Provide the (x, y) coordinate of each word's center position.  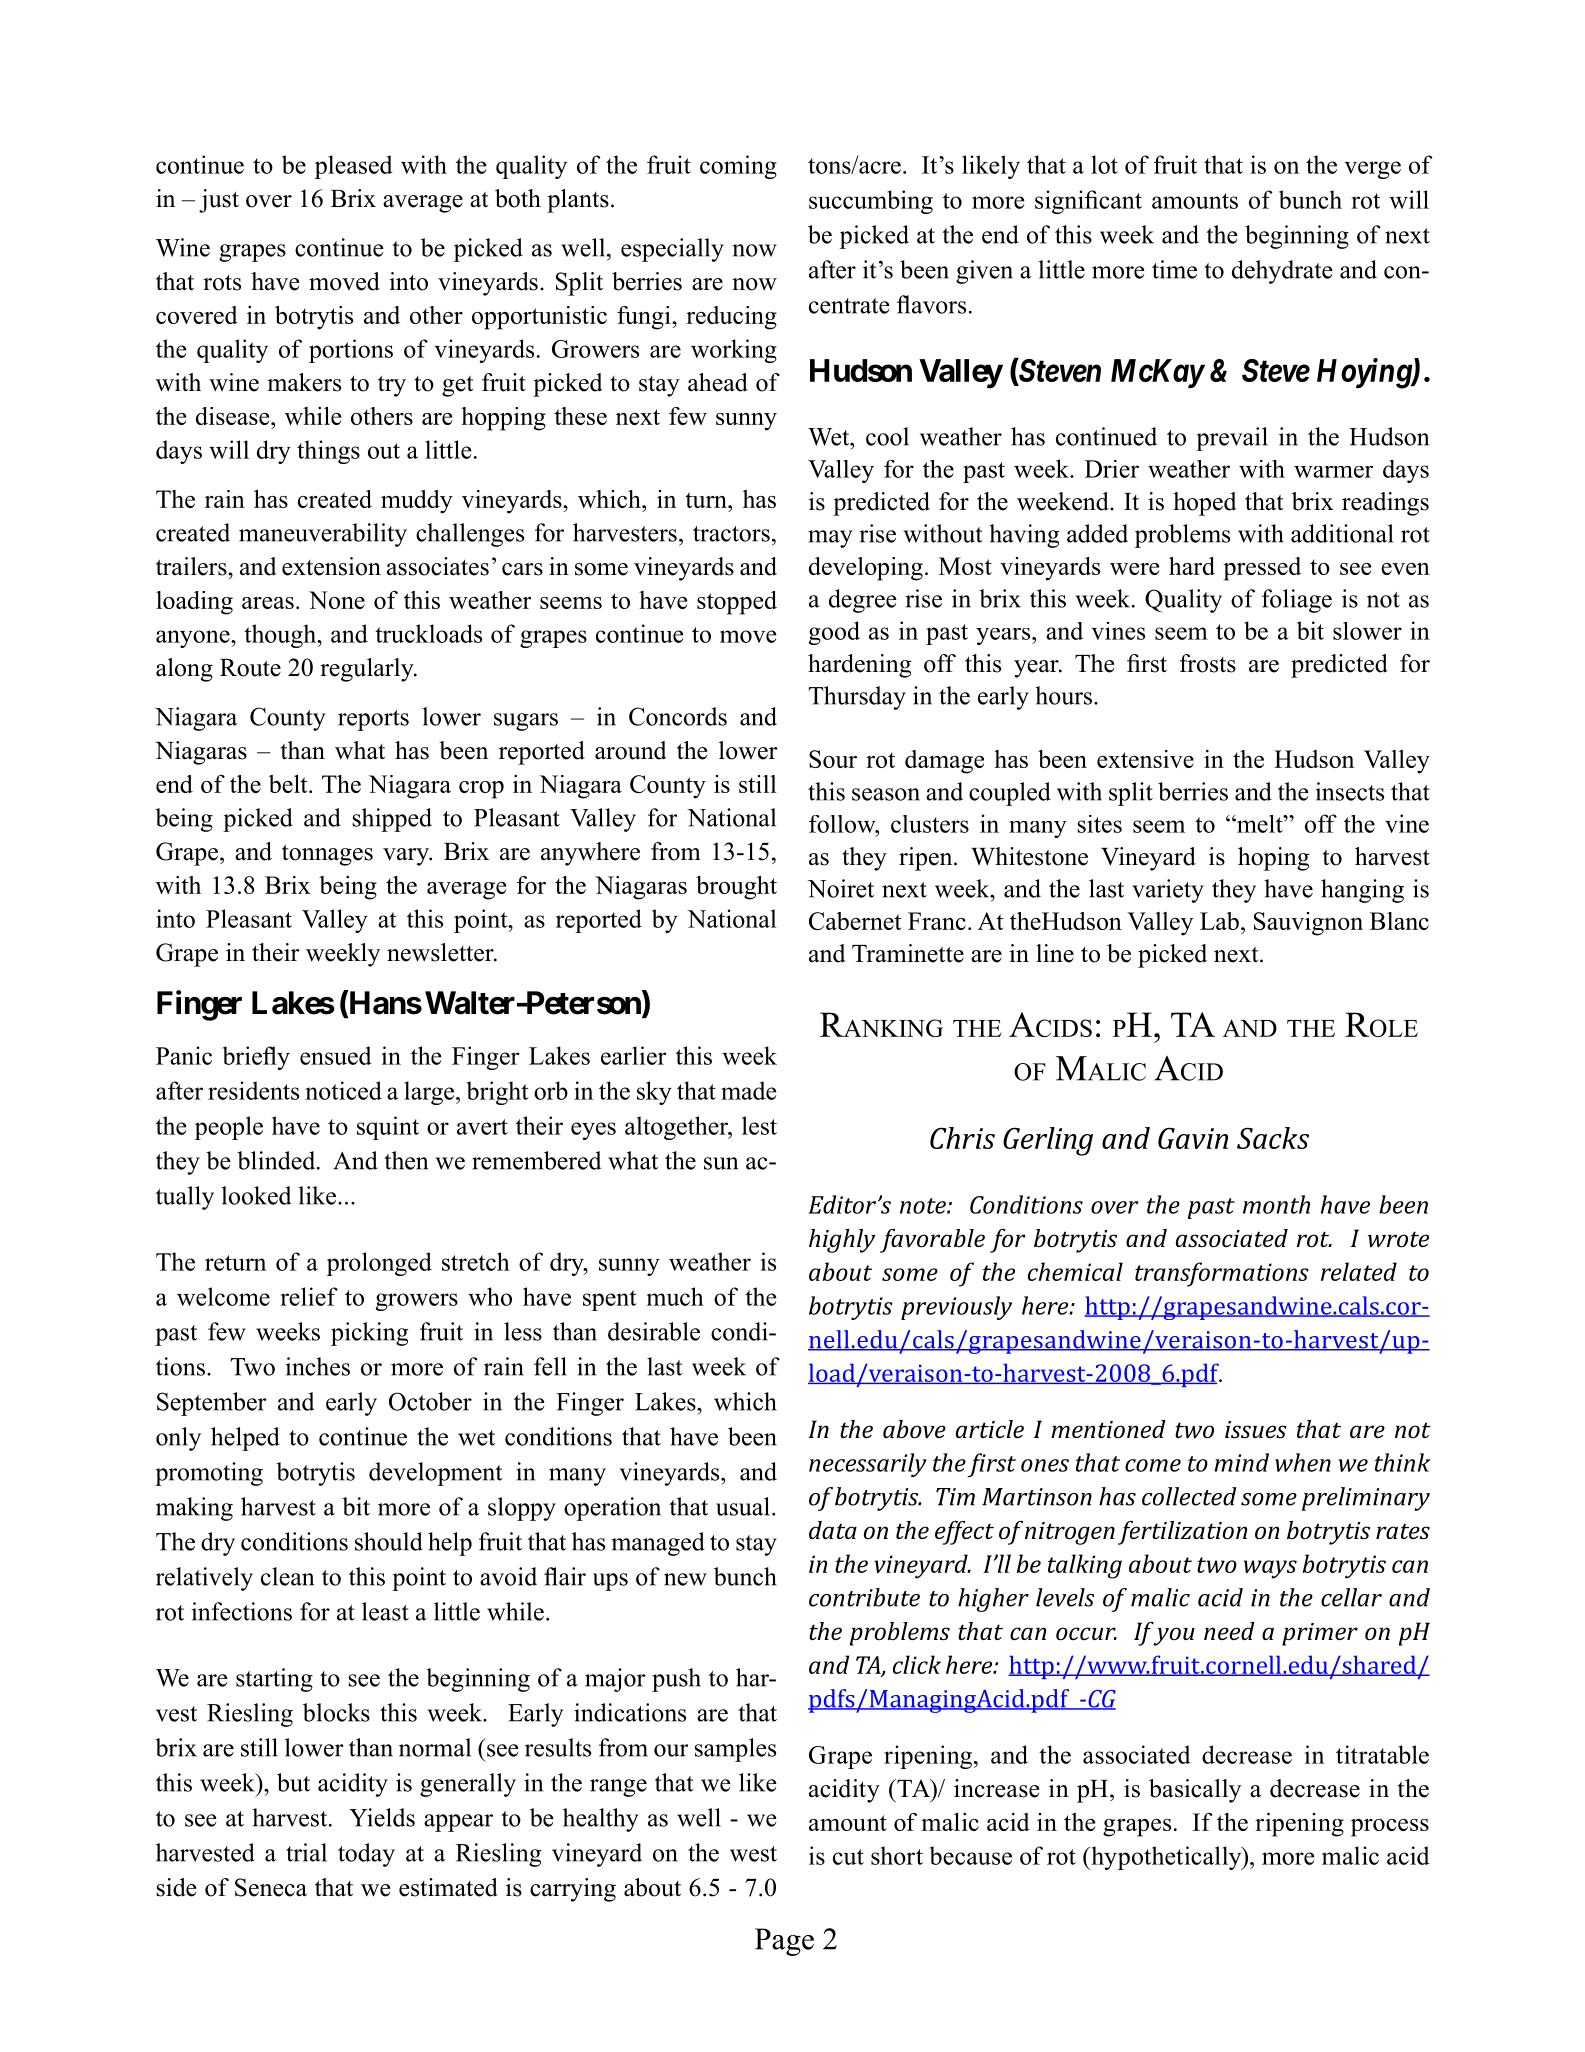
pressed (1262, 569)
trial (306, 1852)
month (1276, 1204)
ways (1270, 1569)
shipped (392, 820)
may (830, 539)
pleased (354, 167)
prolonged (379, 1264)
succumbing (871, 202)
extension (331, 566)
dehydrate (1282, 272)
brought (736, 887)
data (833, 1530)
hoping (1273, 859)
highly (842, 1241)
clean (287, 1576)
